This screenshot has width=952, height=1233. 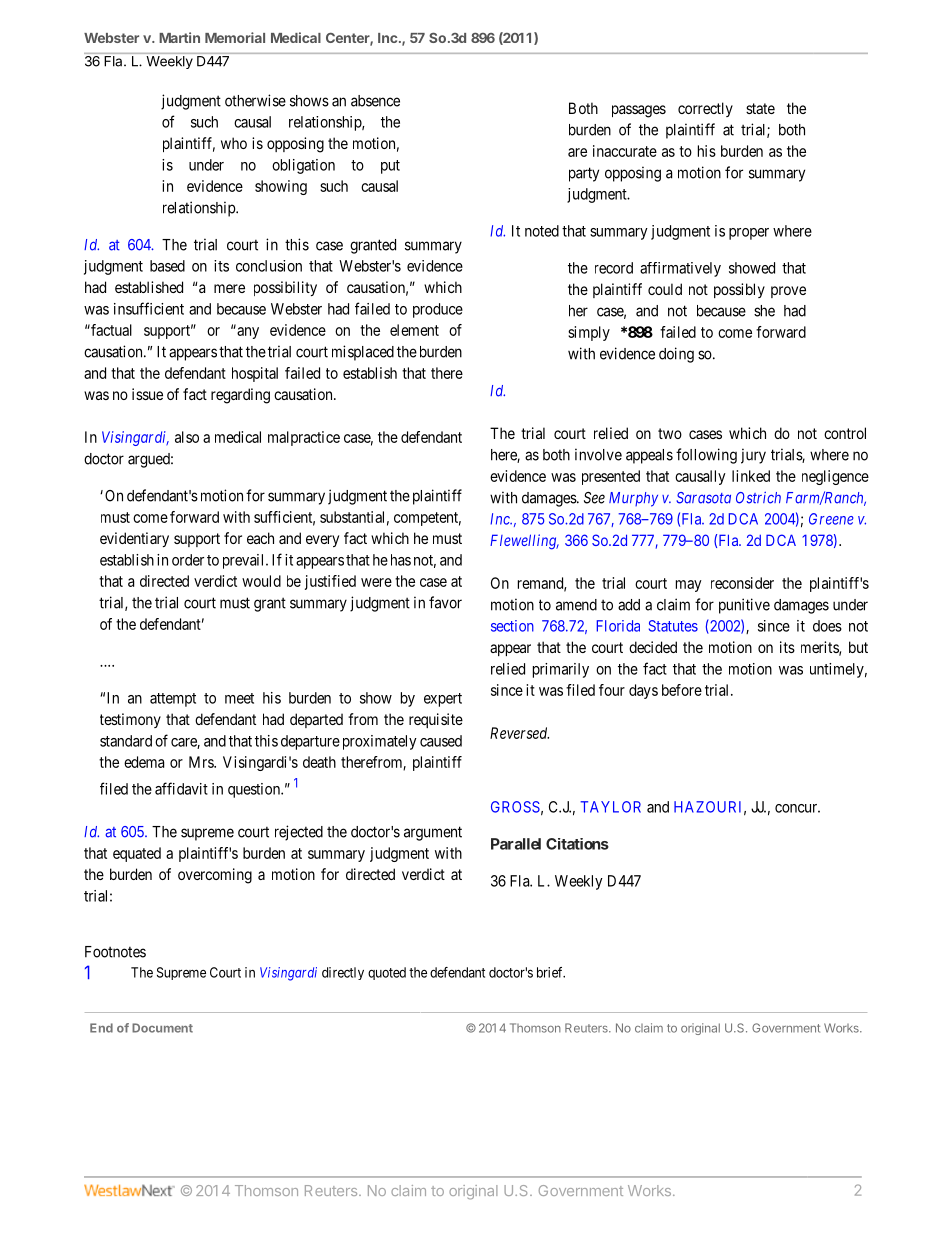 What do you see at coordinates (167, 266) in the screenshot?
I see `based` at bounding box center [167, 266].
